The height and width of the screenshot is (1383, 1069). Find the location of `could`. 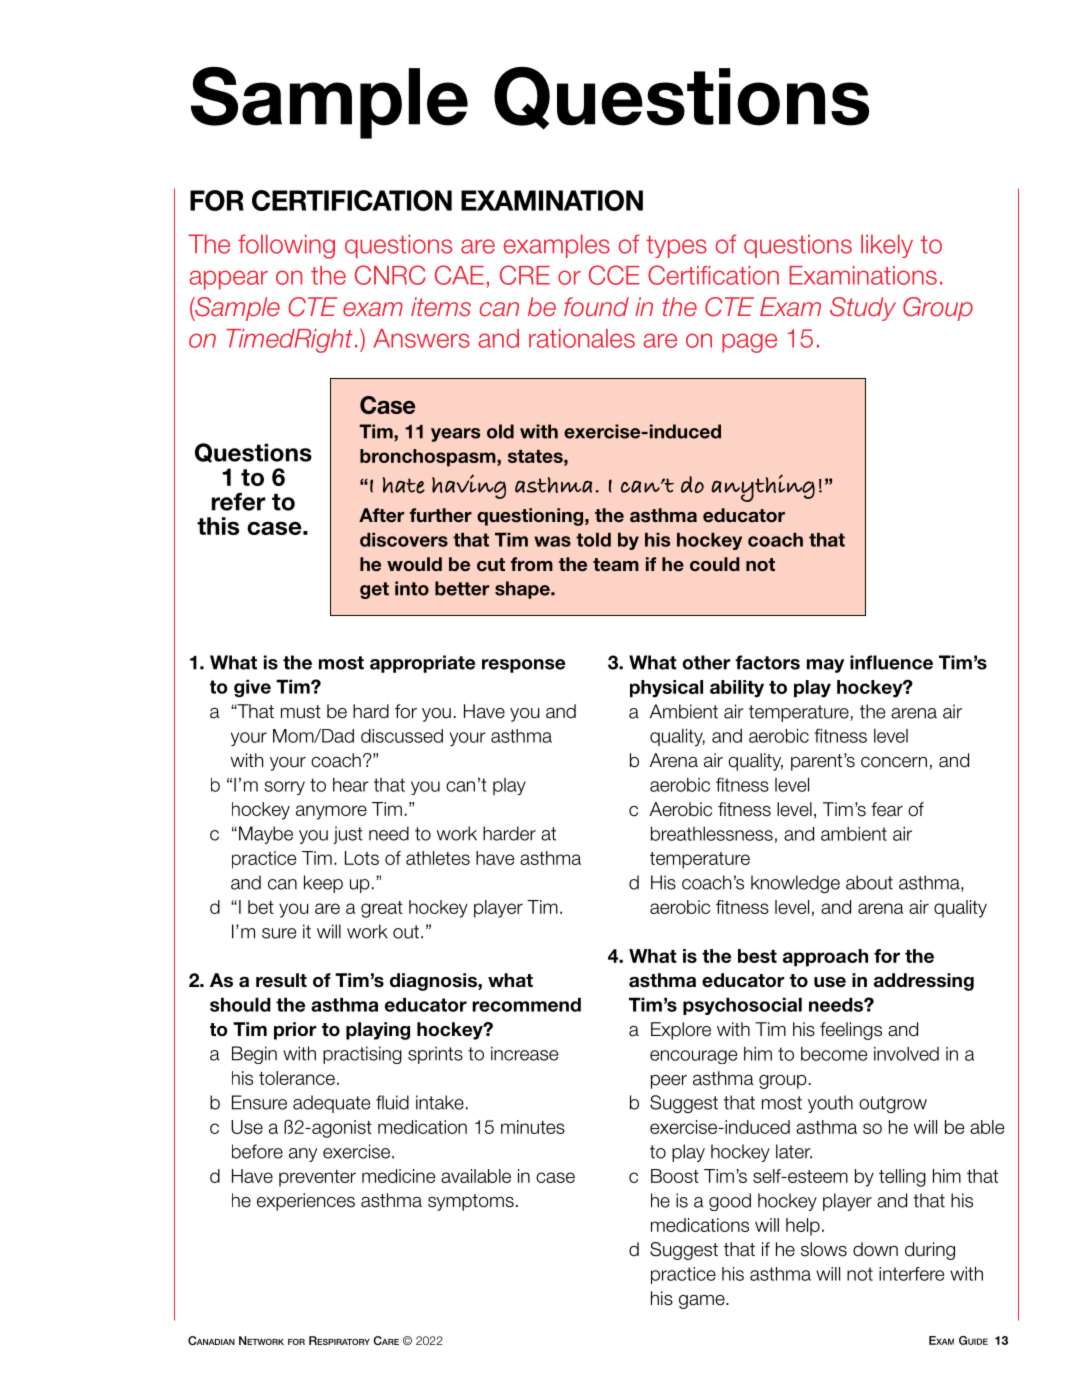

could is located at coordinates (714, 564).
